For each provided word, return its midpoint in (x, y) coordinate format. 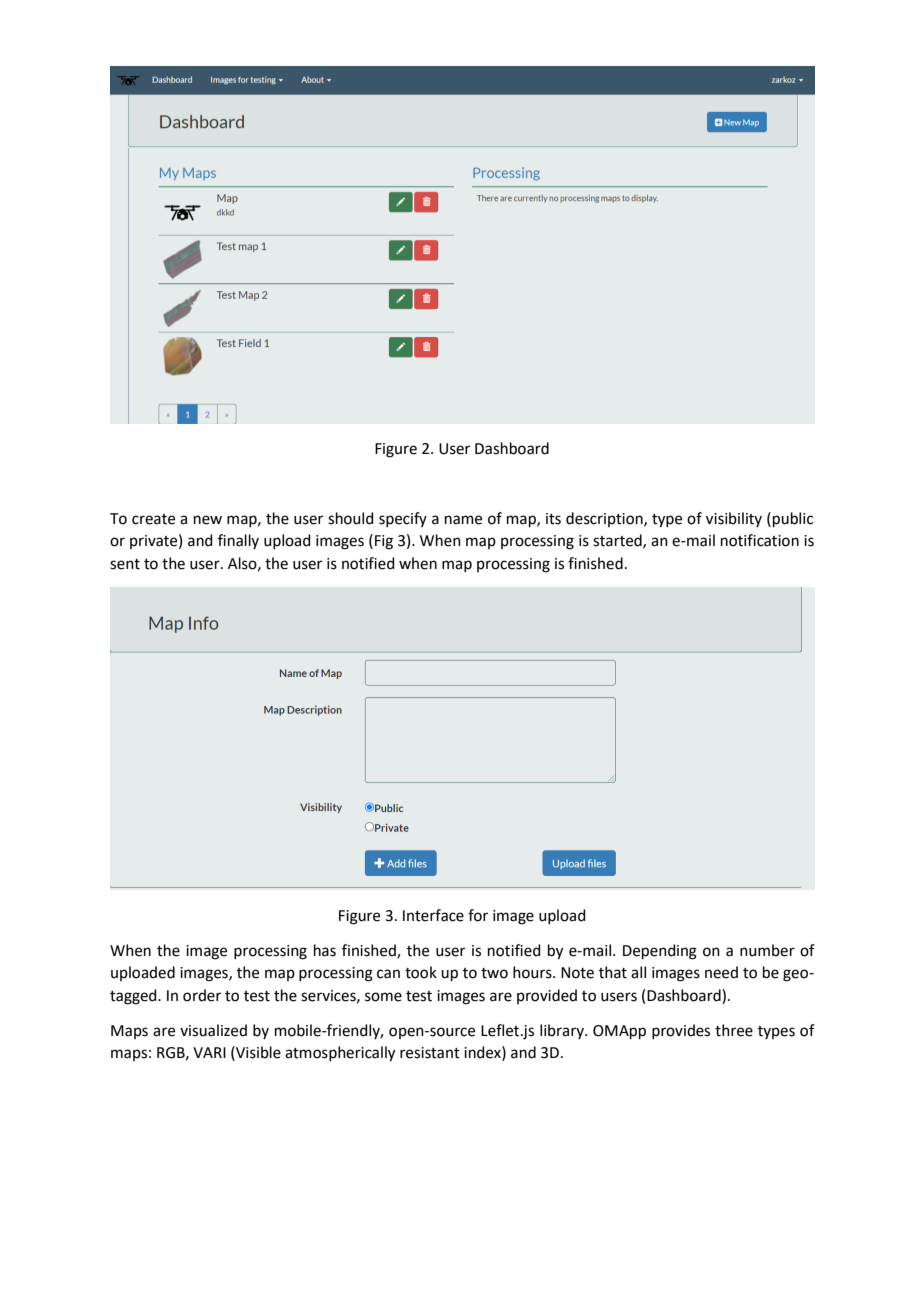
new (208, 520)
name (463, 520)
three (734, 1030)
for (478, 915)
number (767, 950)
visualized (213, 1030)
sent (125, 564)
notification (760, 540)
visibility (734, 519)
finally (238, 541)
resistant (430, 1053)
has (325, 950)
